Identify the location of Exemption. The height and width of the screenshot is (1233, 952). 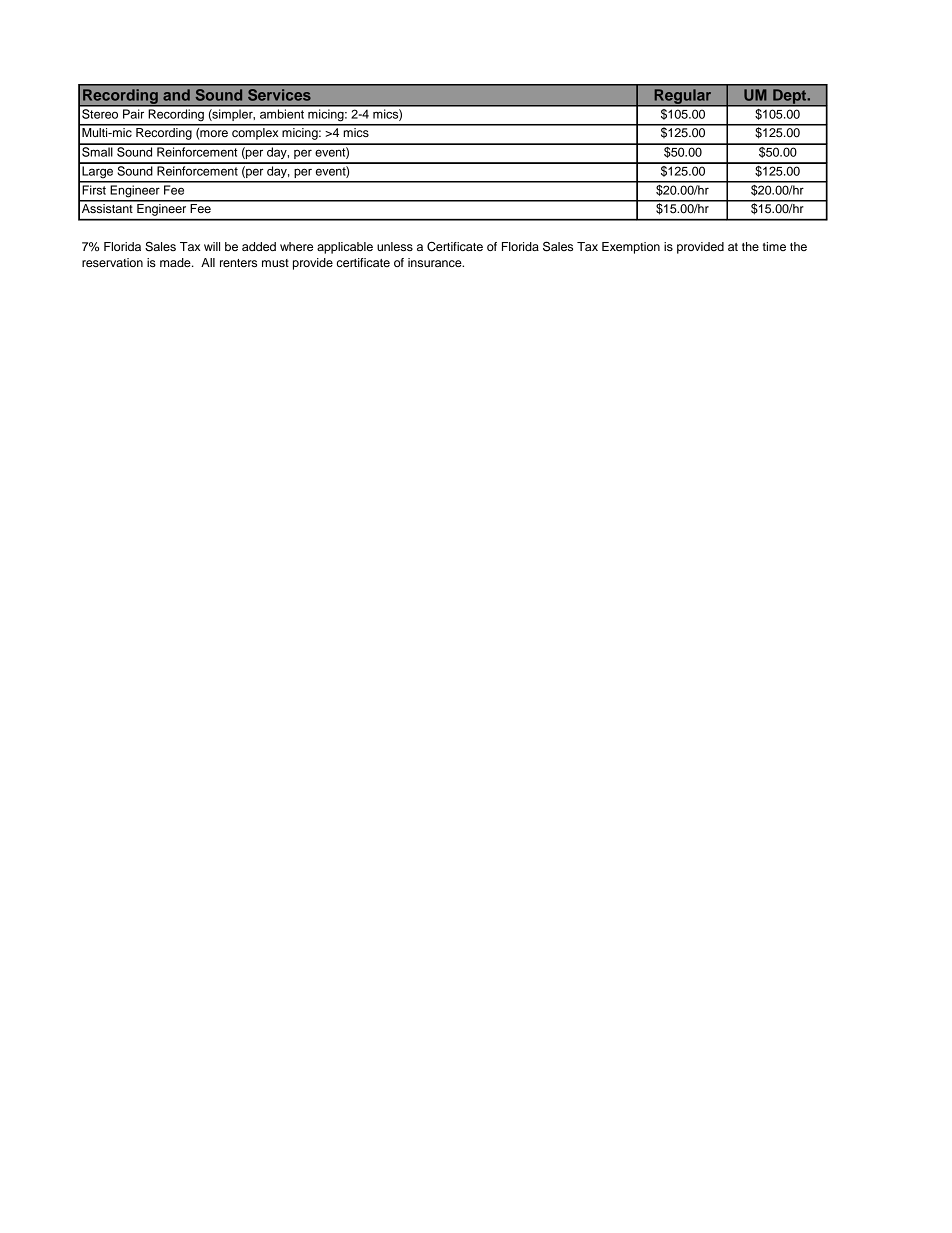
(631, 248).
